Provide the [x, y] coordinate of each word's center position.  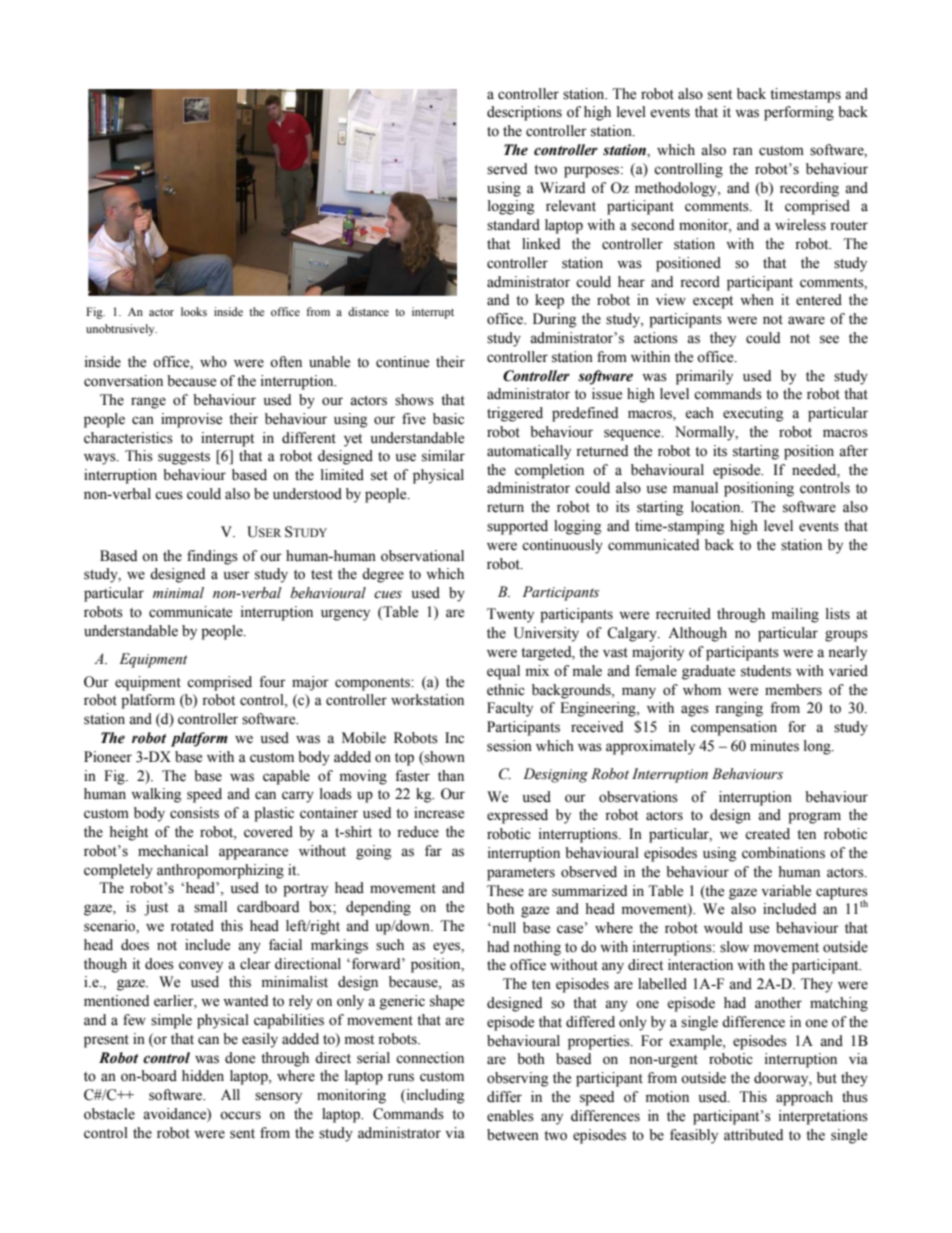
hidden [203, 1076]
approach [804, 1098]
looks [194, 311]
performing [799, 113]
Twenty [510, 615]
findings [212, 557]
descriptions [524, 113]
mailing [795, 615]
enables [510, 1116]
